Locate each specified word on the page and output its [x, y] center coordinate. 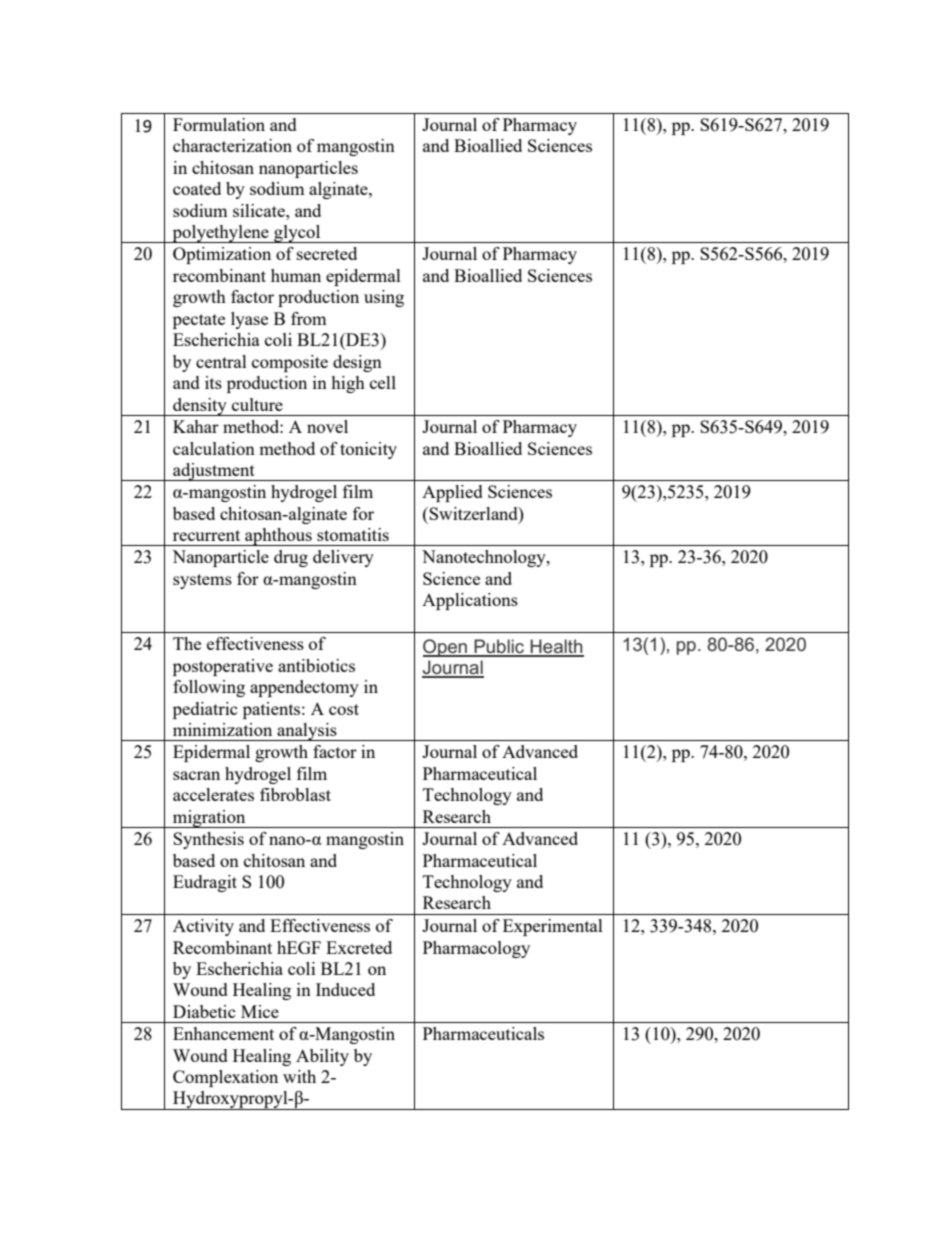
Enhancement [223, 1033]
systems [202, 581]
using [384, 298]
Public [499, 647]
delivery [343, 558]
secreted [327, 253]
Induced [345, 989]
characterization [232, 145]
